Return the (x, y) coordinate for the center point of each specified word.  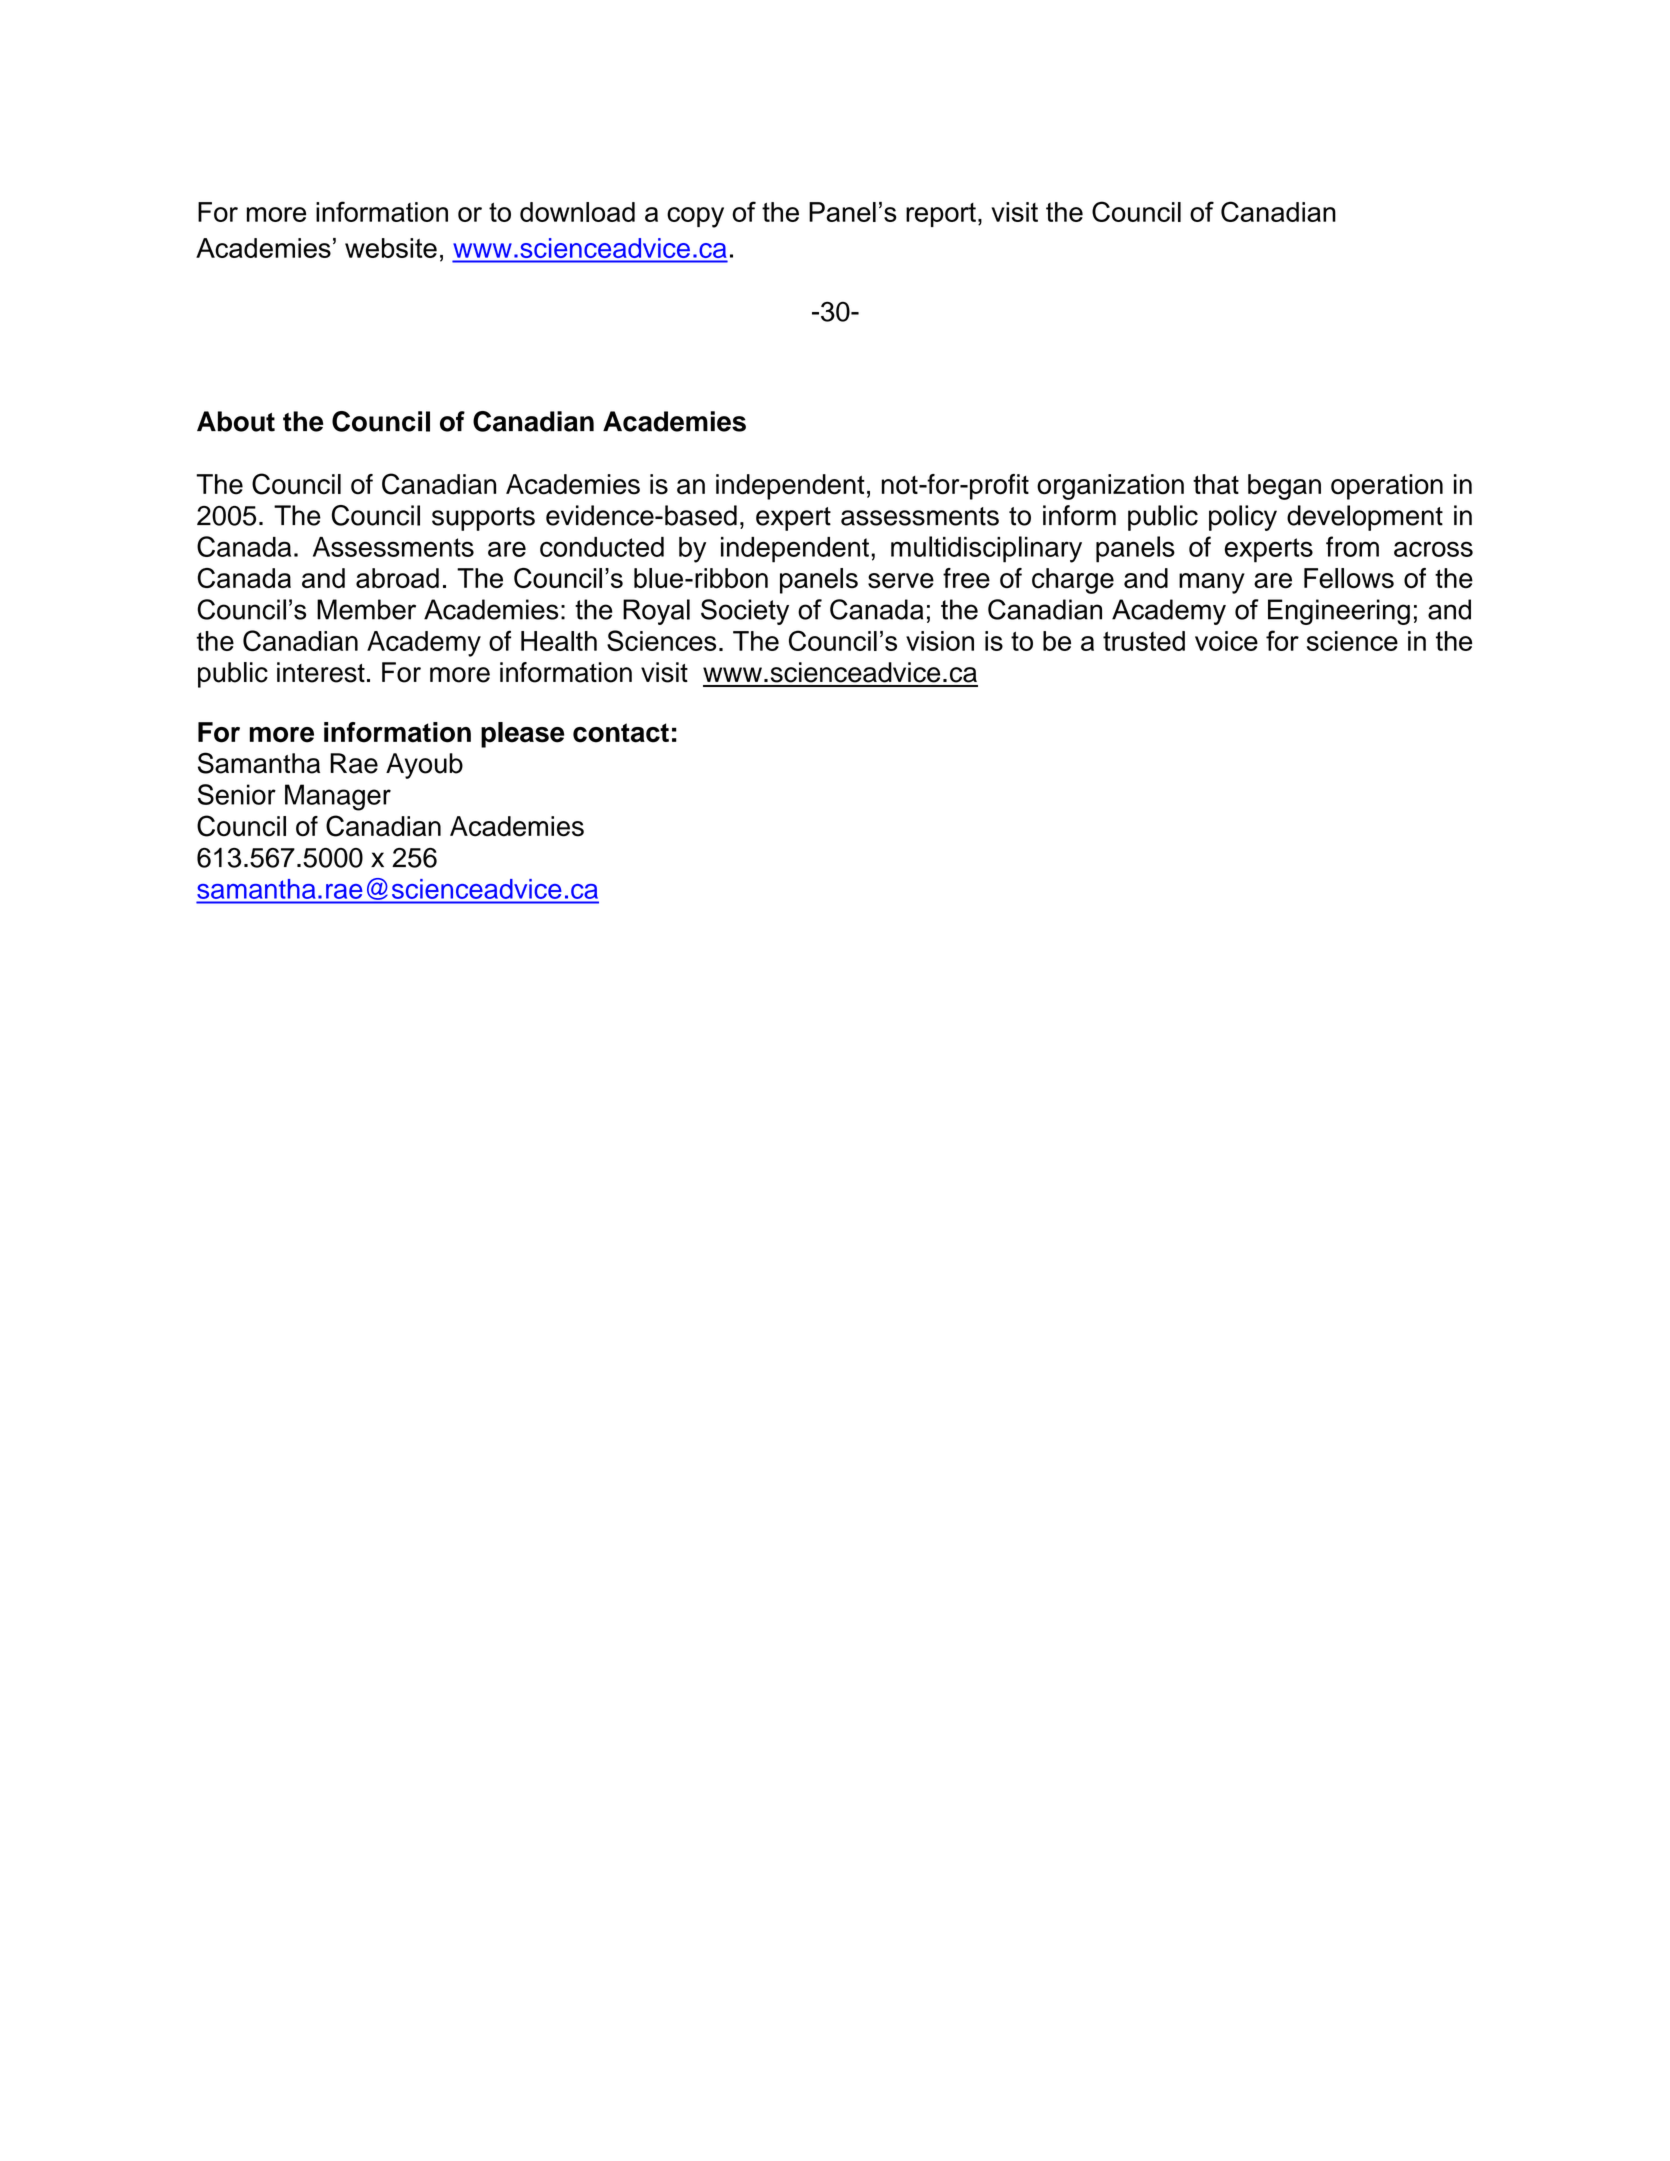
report (941, 215)
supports (483, 519)
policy (1243, 518)
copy (695, 217)
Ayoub (424, 766)
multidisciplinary (986, 549)
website (391, 248)
